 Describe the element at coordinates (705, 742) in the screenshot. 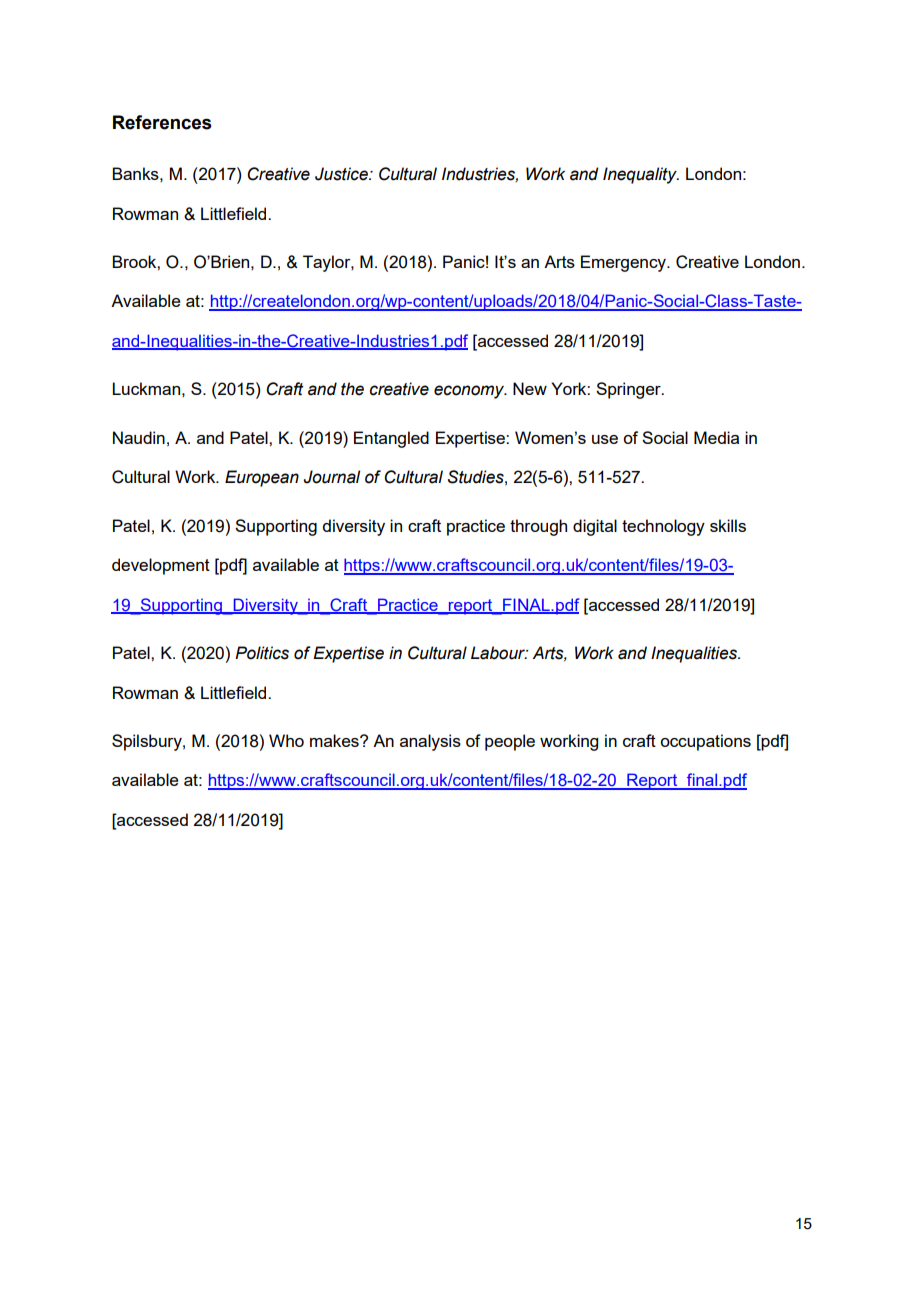

I see `occupations` at that location.
